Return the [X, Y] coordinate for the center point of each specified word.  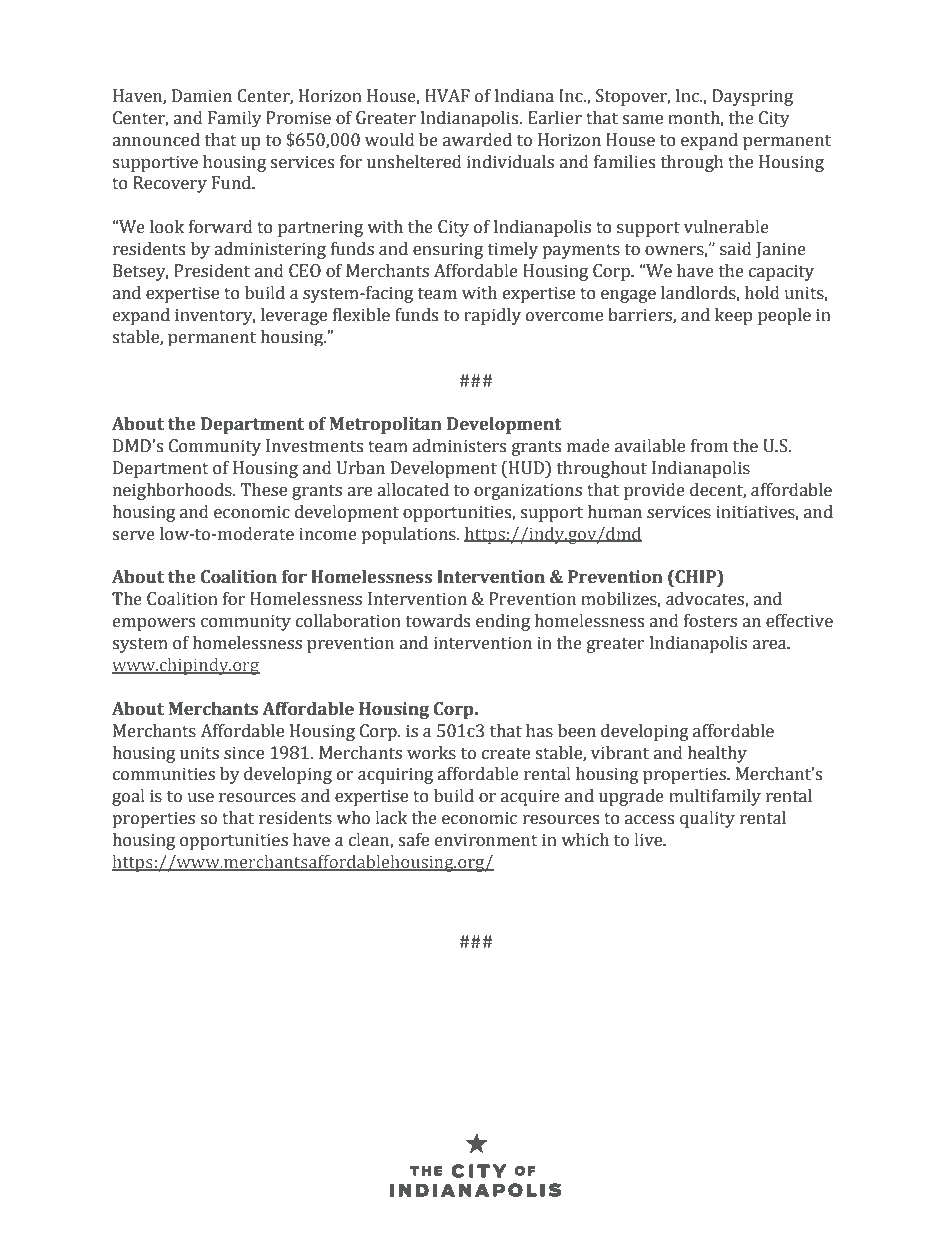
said [736, 249]
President [212, 271]
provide [654, 491]
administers [459, 446]
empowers [154, 624]
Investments [314, 446]
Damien [202, 96]
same [642, 120]
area [770, 645]
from [709, 446]
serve [133, 536]
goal [128, 797]
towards [438, 621]
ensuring [448, 250]
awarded [477, 140]
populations [409, 535]
